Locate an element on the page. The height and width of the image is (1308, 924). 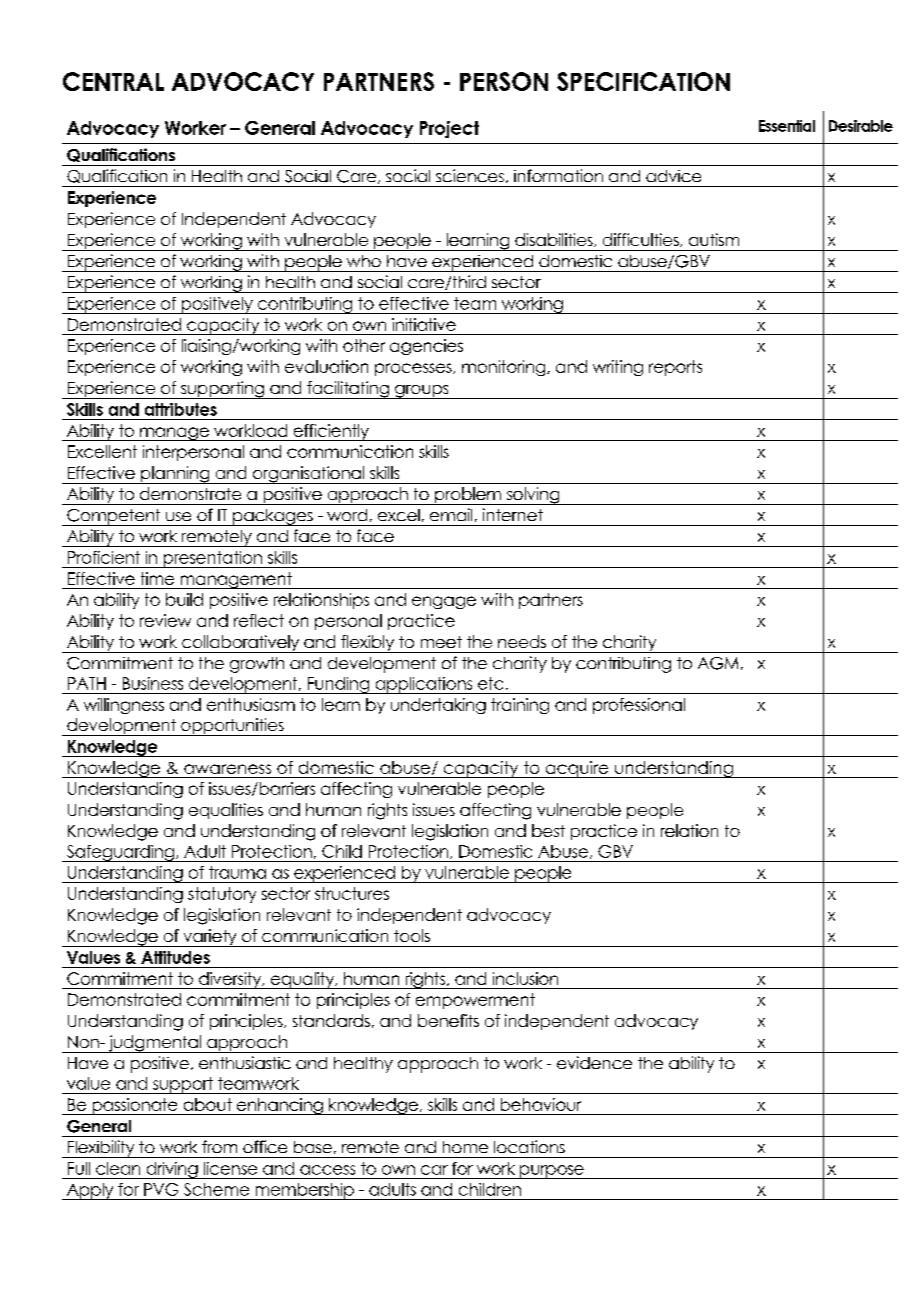
problem is located at coordinates (468, 496).
